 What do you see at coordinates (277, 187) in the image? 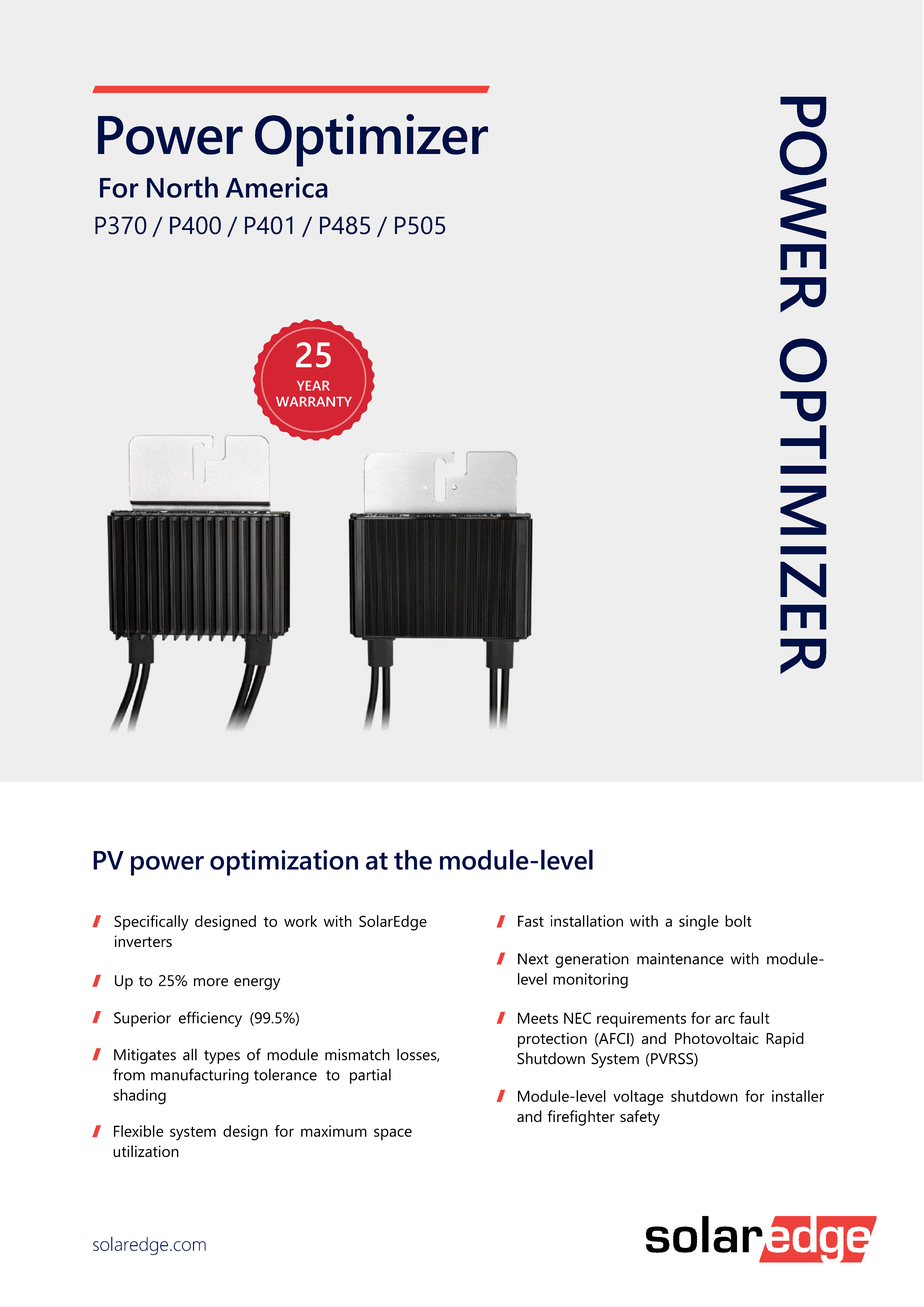
I see `America` at bounding box center [277, 187].
